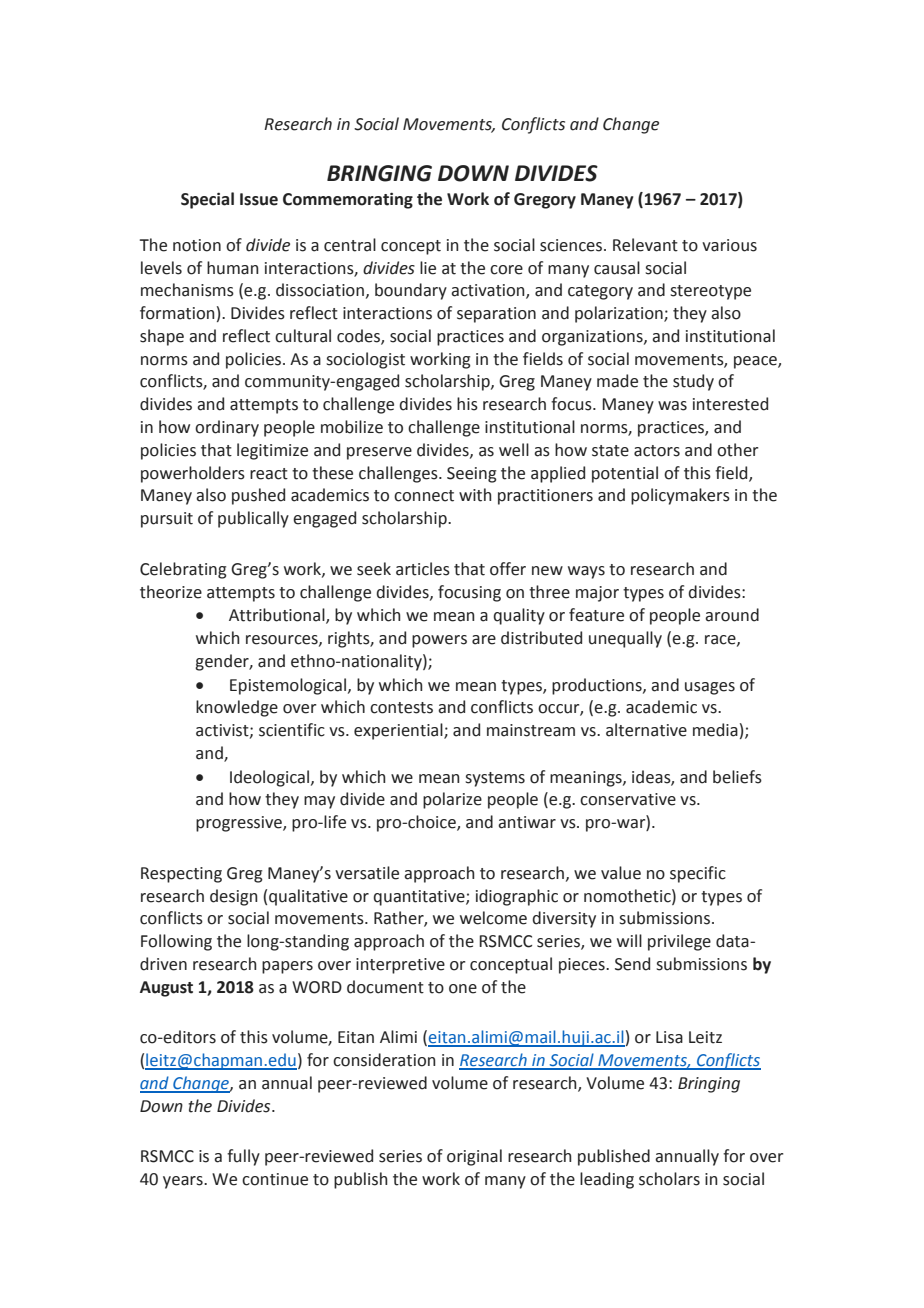  What do you see at coordinates (710, 688) in the image?
I see `usages` at bounding box center [710, 688].
